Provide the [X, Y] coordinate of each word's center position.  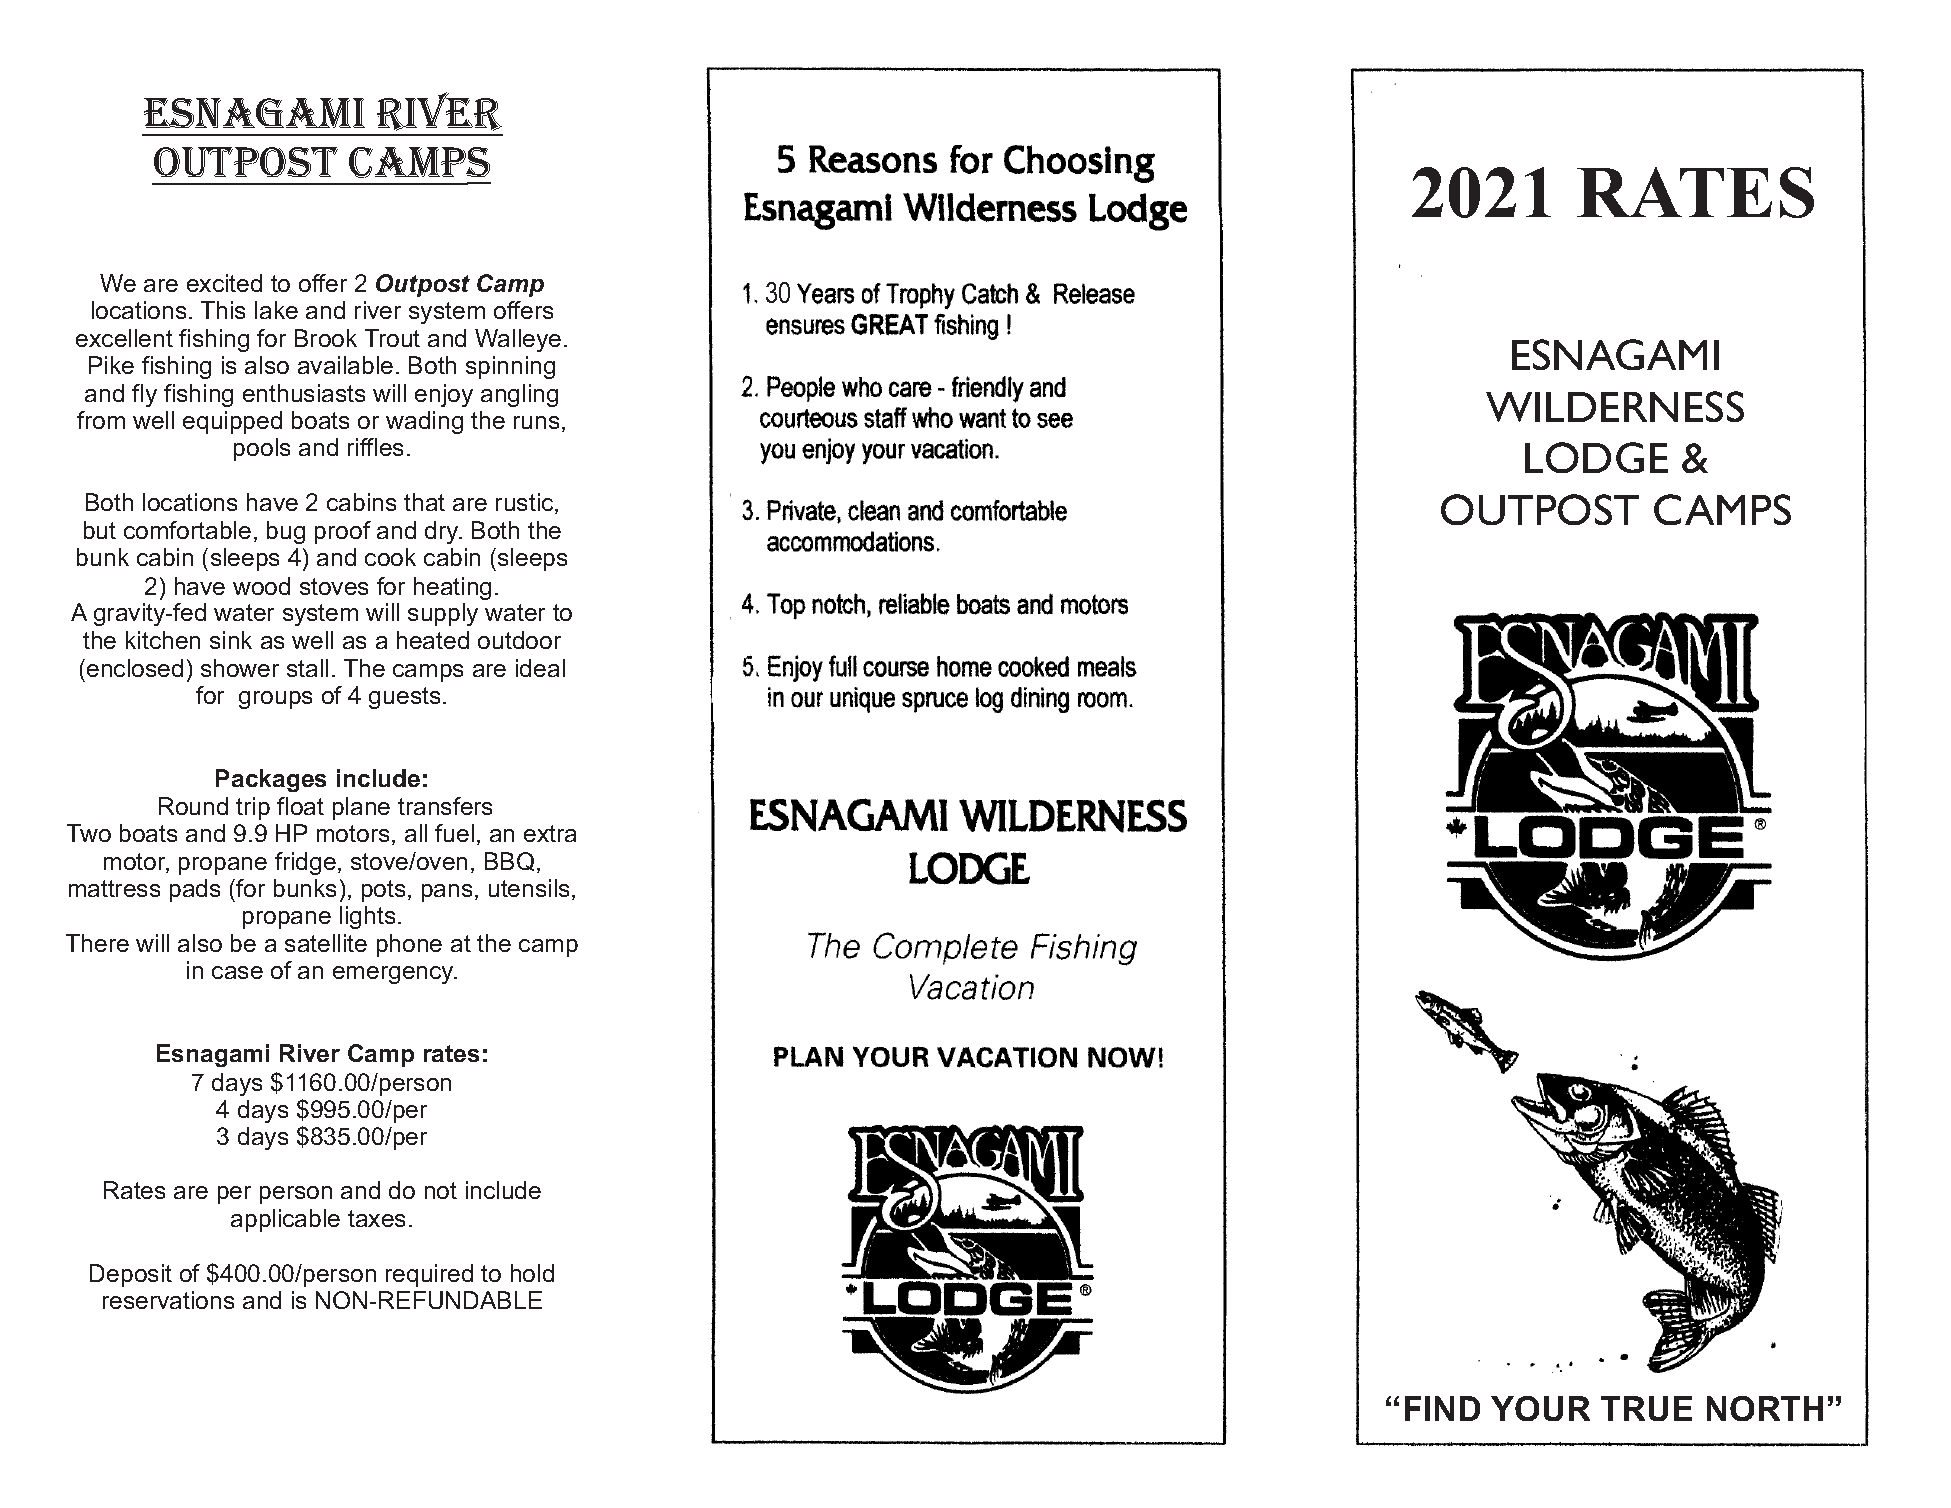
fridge [305, 863]
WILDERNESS [1615, 406]
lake [276, 310]
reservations [168, 1300]
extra [550, 833]
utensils [529, 888]
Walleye [518, 340]
